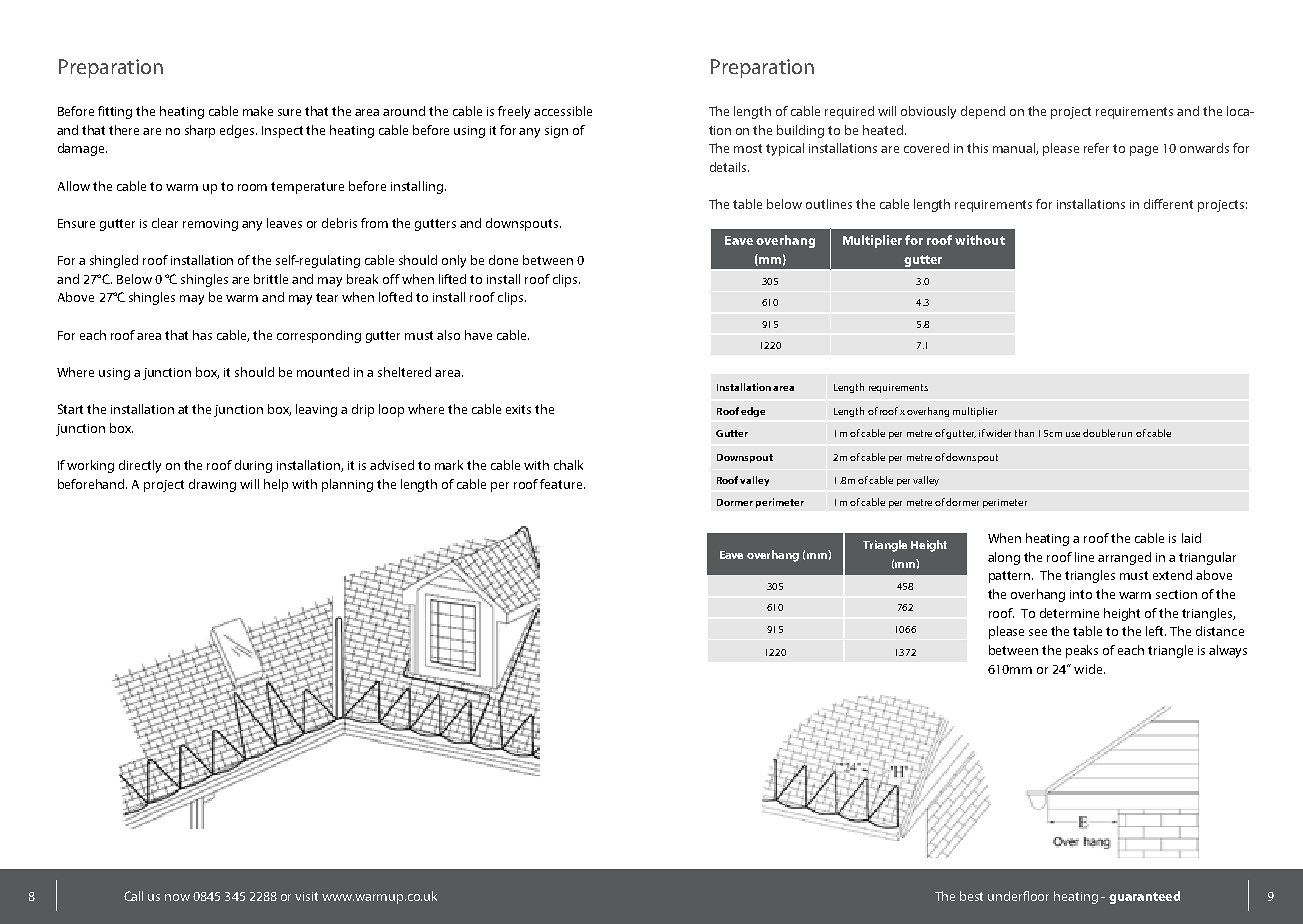 The image size is (1303, 924). I want to click on best, so click(971, 896).
